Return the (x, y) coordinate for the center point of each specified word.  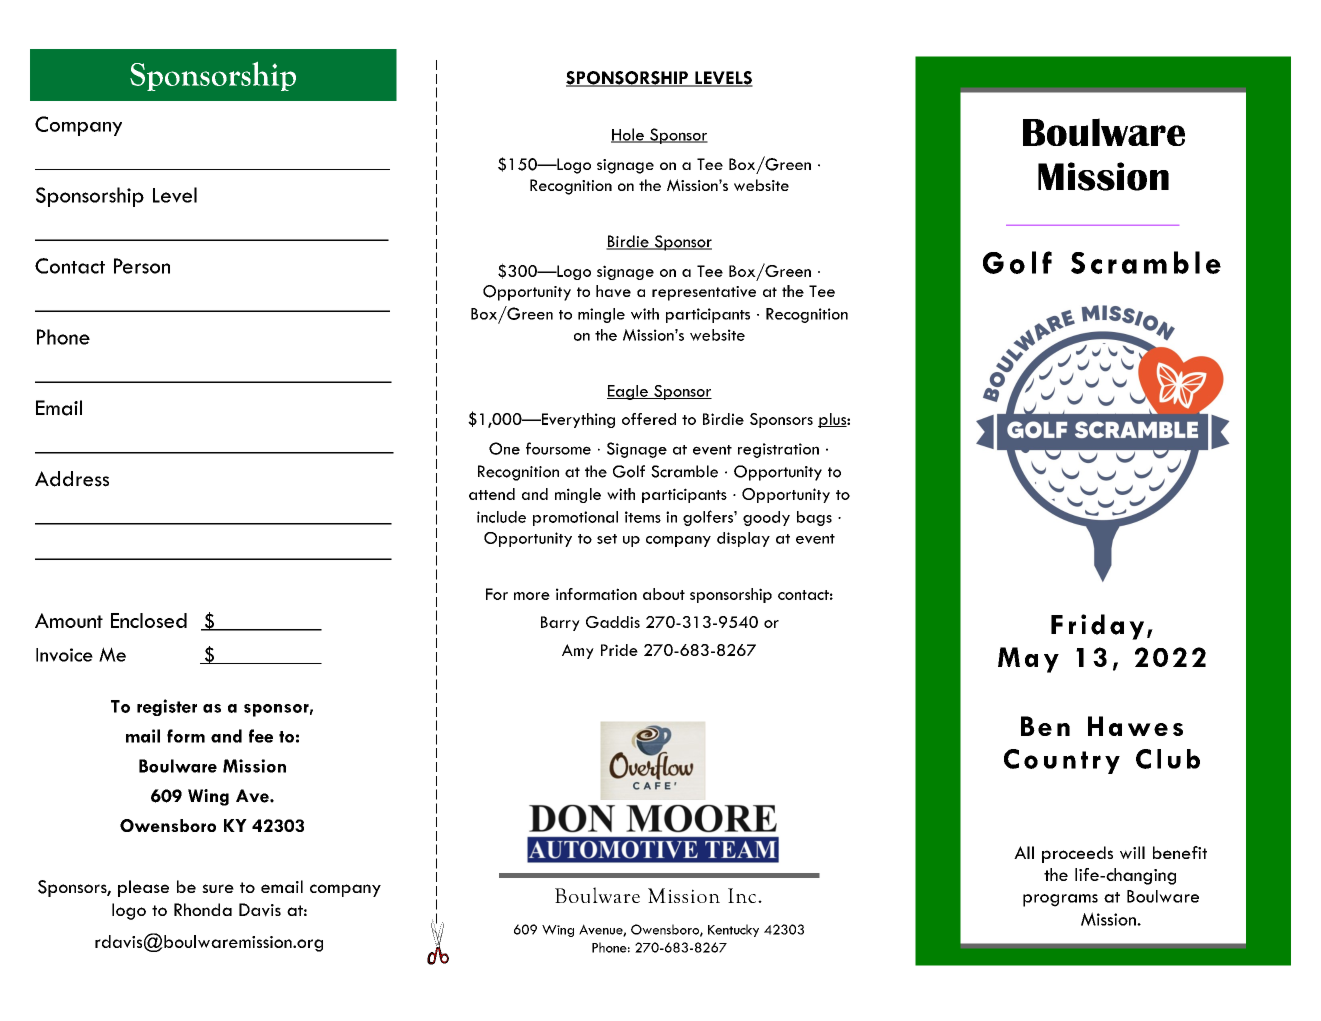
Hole (628, 135)
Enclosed (149, 620)
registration (778, 450)
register (167, 707)
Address (72, 479)
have (613, 291)
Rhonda (203, 909)
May (1028, 660)
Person (142, 266)
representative (704, 293)
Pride (619, 650)
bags (814, 518)
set (607, 539)
